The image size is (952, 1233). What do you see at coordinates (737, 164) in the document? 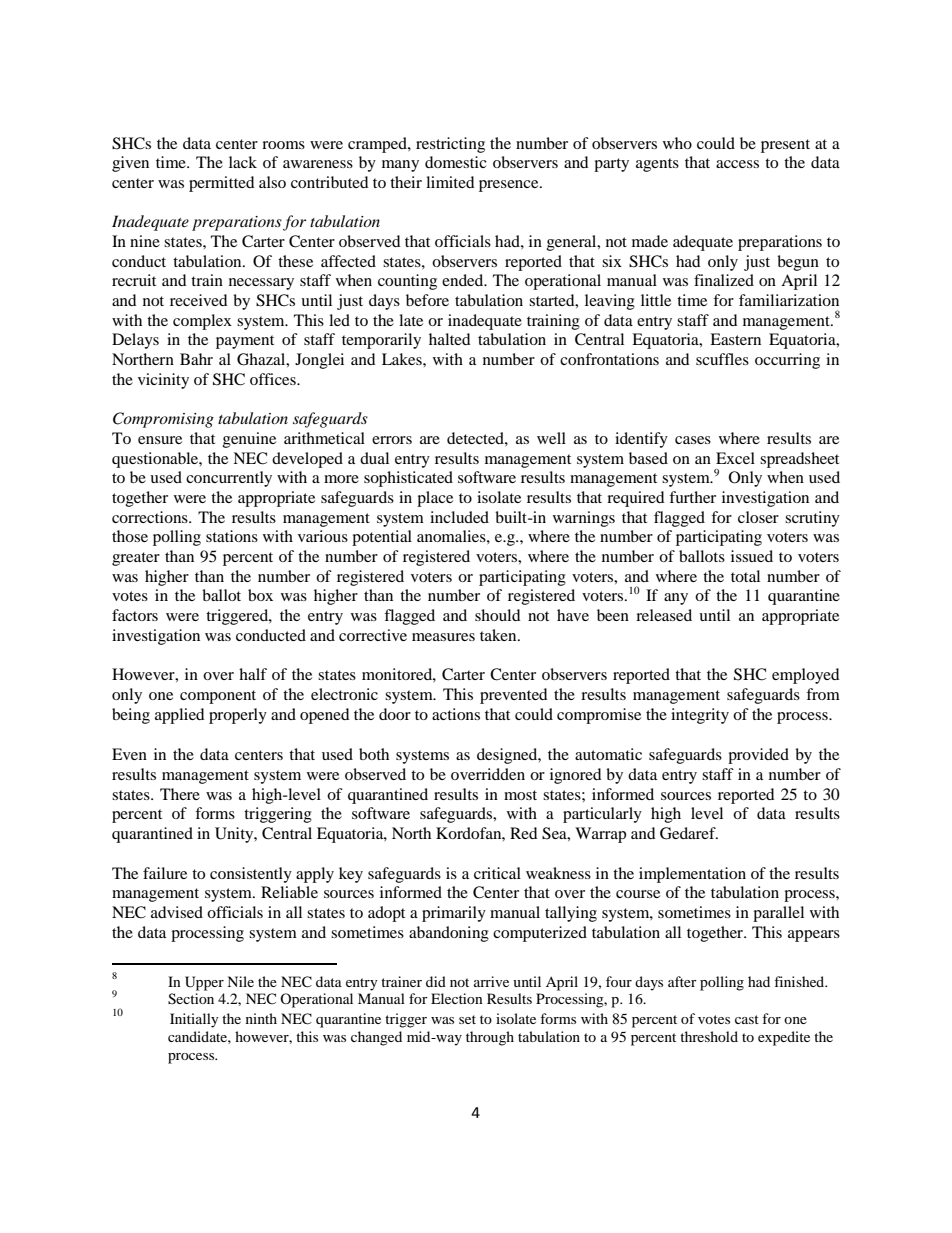
I see `access` at bounding box center [737, 164].
